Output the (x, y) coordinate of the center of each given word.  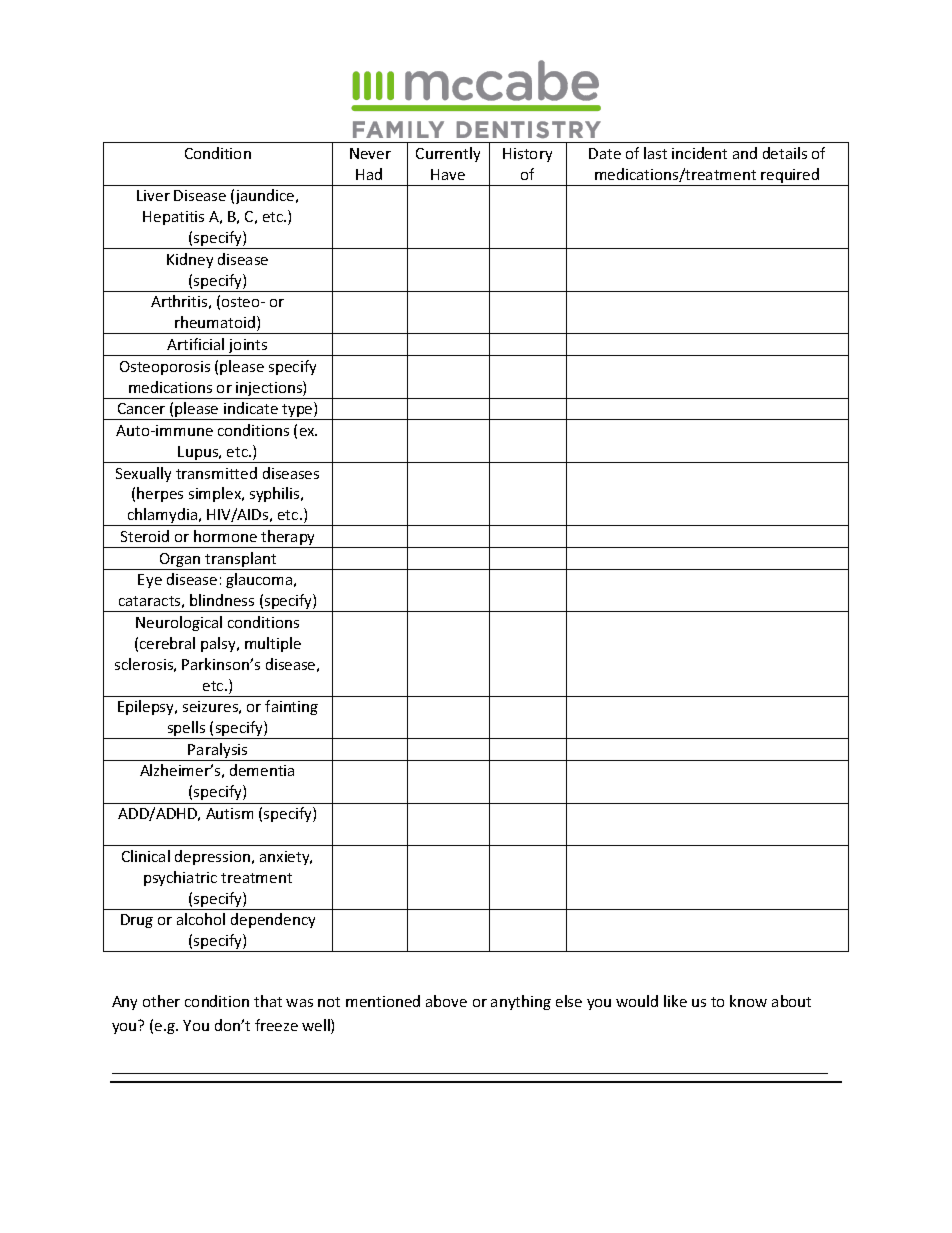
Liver (153, 195)
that (268, 1001)
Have (448, 174)
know (748, 1001)
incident (699, 153)
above (446, 1001)
